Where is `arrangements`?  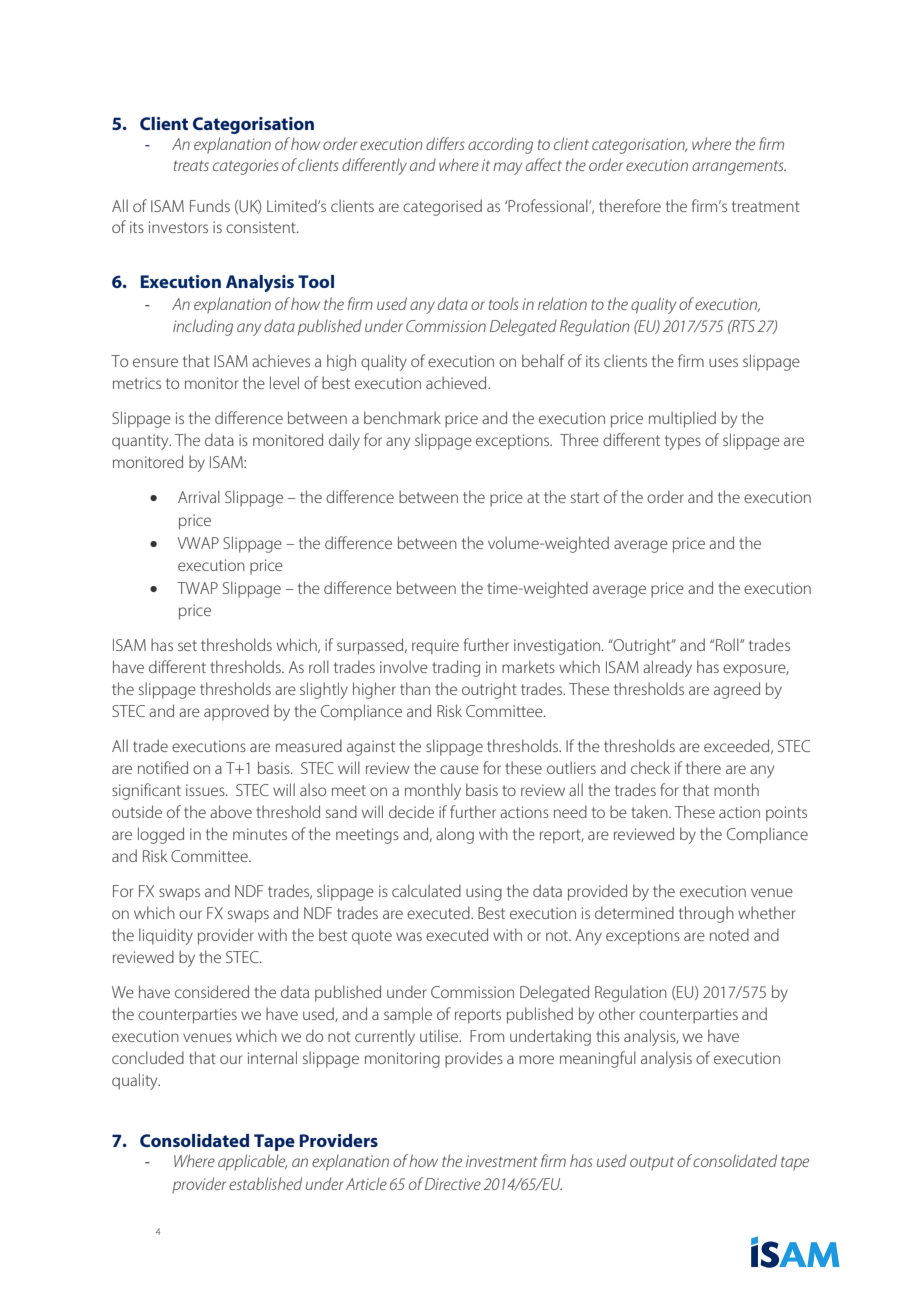 arrangements is located at coordinates (739, 167).
